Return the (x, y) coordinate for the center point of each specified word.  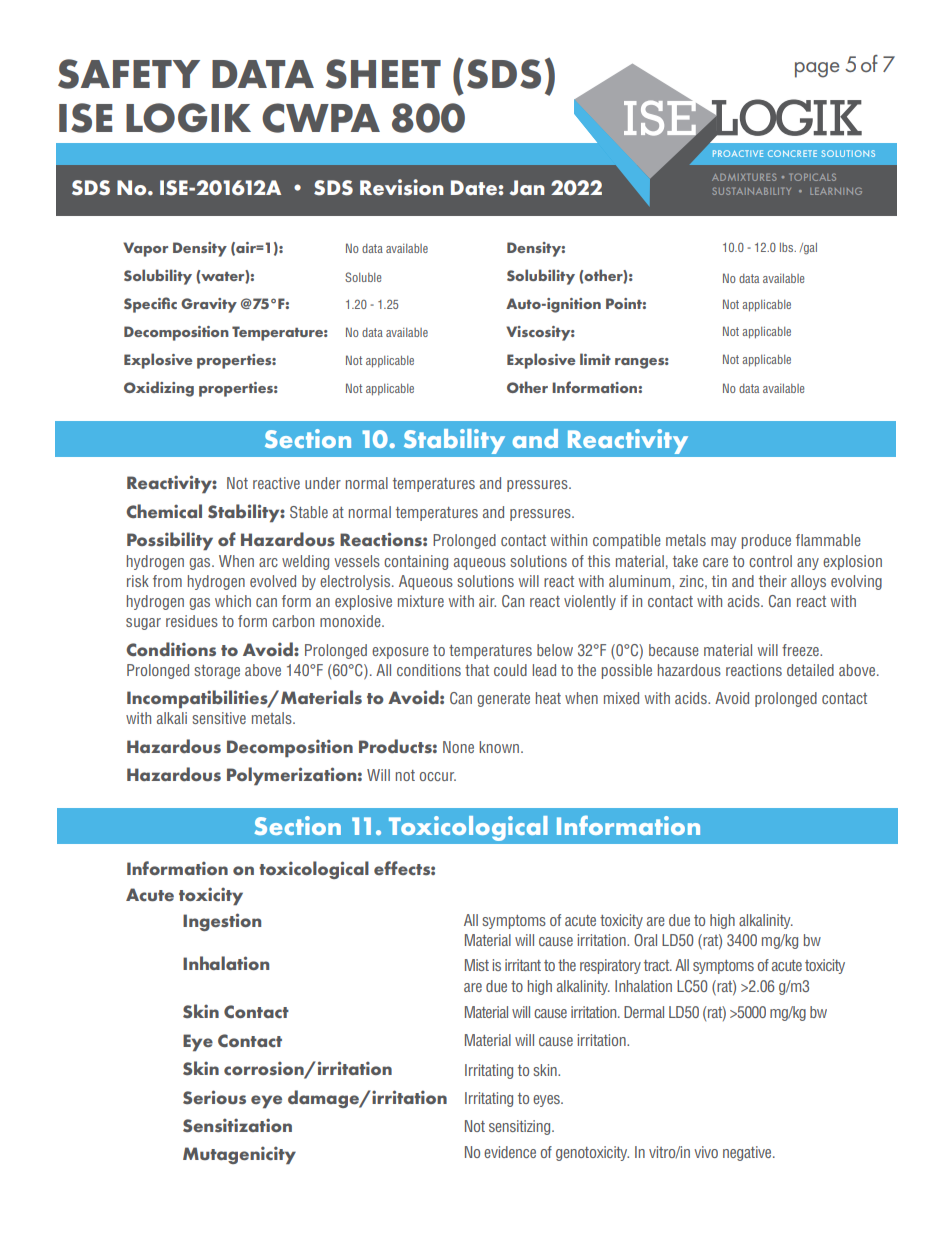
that (477, 670)
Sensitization (237, 1125)
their (773, 581)
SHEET (383, 74)
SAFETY (129, 74)
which (233, 601)
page (817, 70)
